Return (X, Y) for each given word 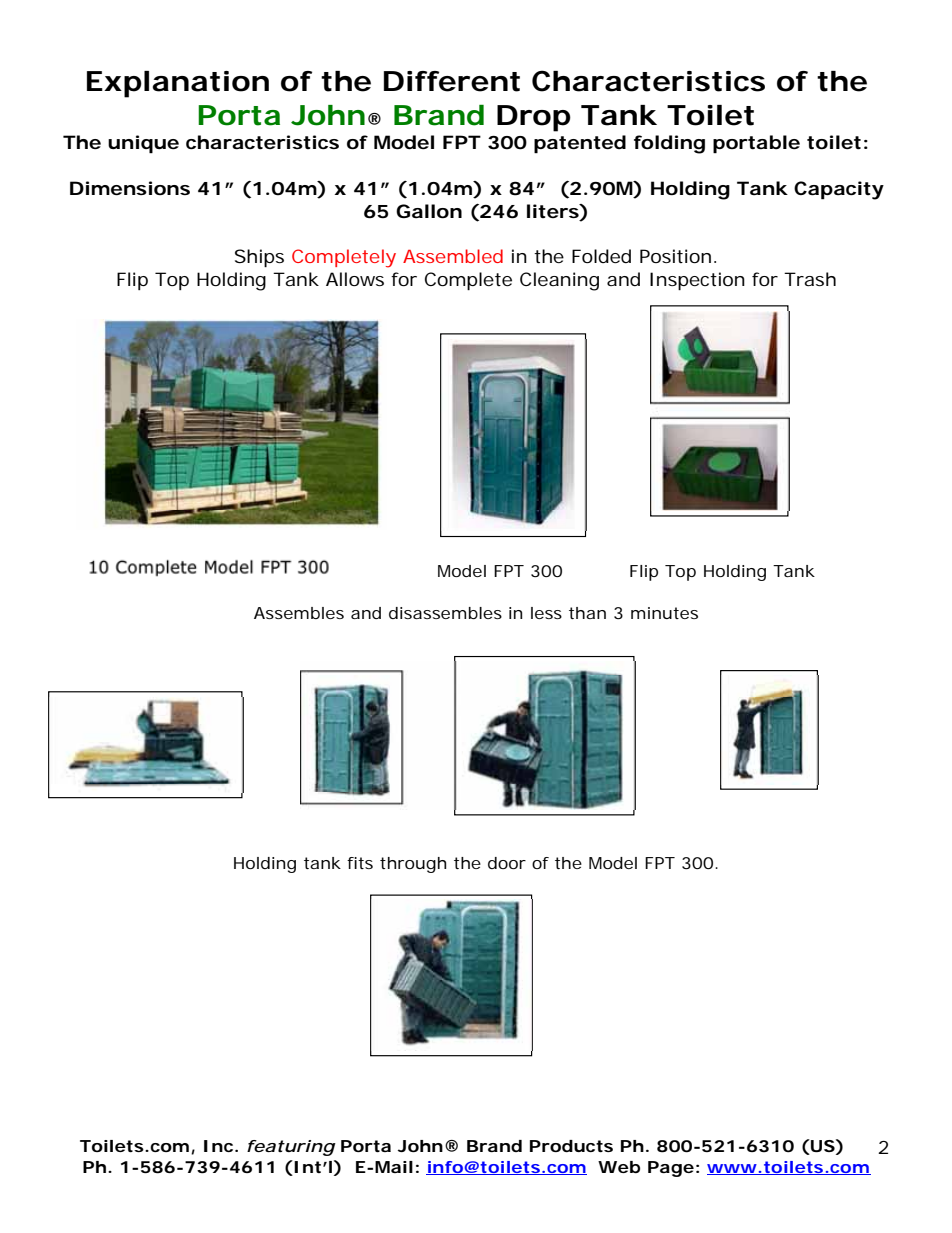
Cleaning (559, 281)
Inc (218, 1146)
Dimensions (130, 188)
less (546, 613)
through (413, 865)
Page (671, 1169)
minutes (664, 613)
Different (452, 81)
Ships (259, 258)
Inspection (697, 281)
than (587, 613)
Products (571, 1146)
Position (675, 256)
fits (360, 863)
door (507, 863)
